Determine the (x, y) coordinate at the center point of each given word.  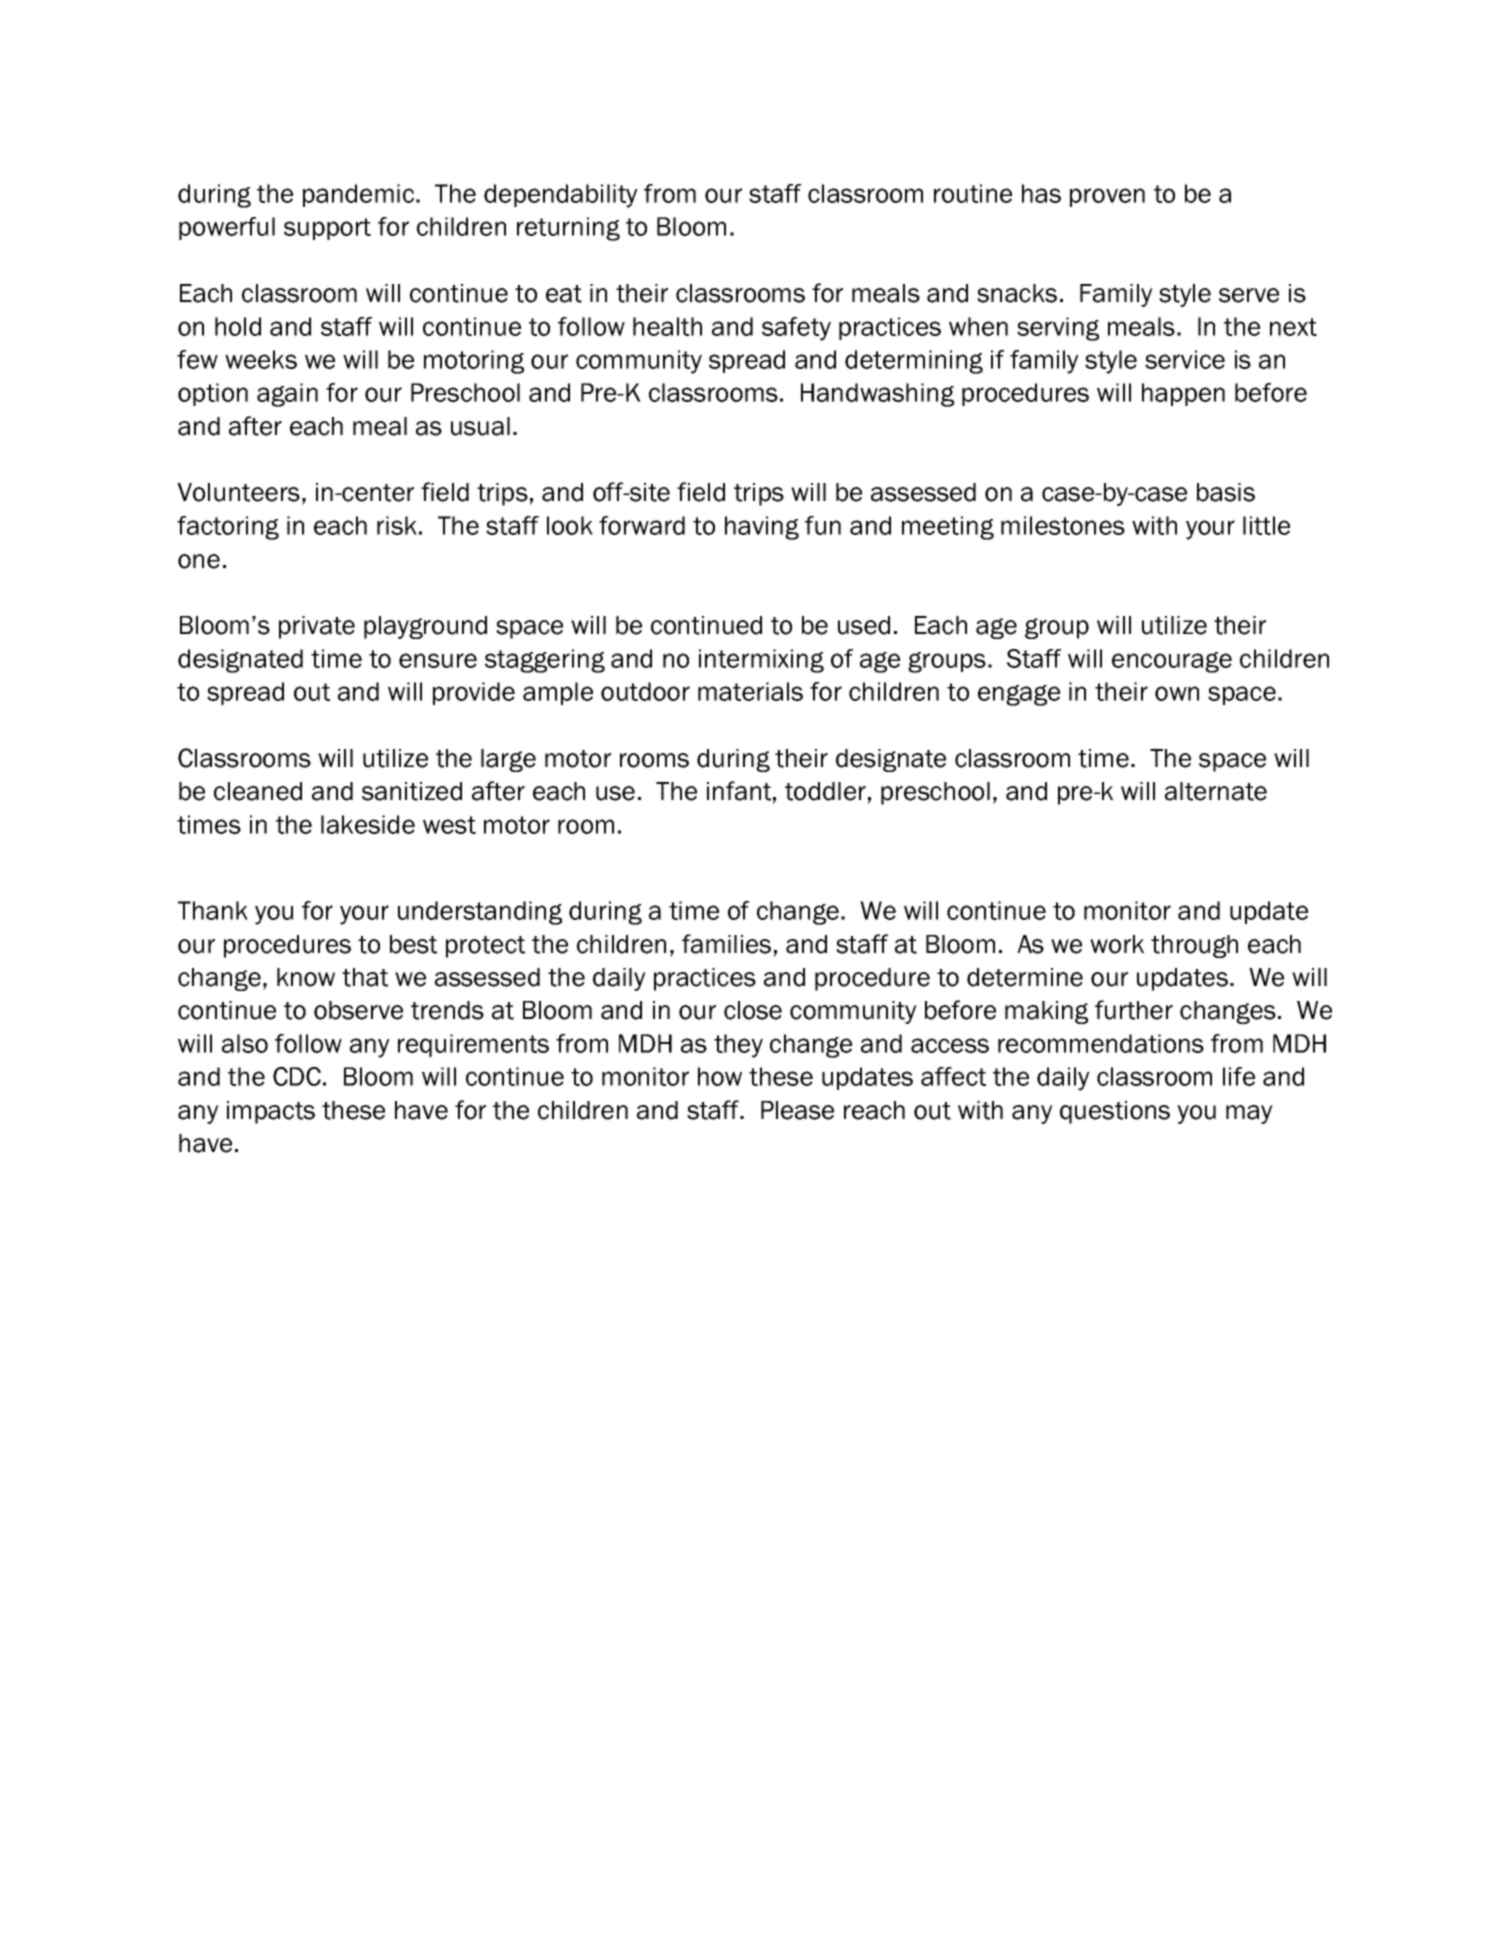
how (720, 1076)
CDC (297, 1076)
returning (568, 229)
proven (1107, 197)
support (327, 229)
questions (1115, 1112)
